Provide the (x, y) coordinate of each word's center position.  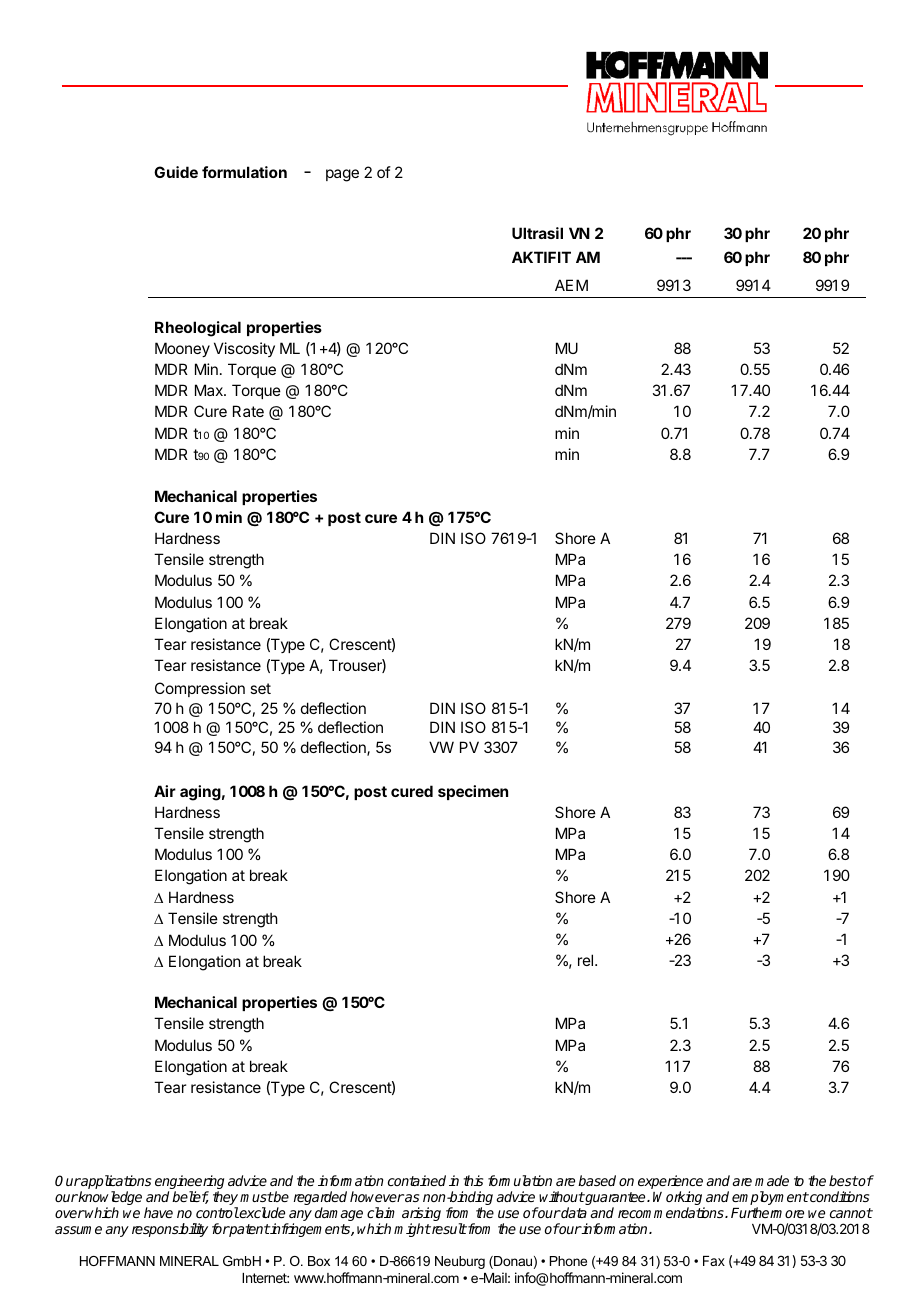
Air (165, 791)
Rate (248, 411)
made (772, 1180)
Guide (176, 172)
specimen (473, 792)
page (342, 175)
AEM (571, 285)
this (473, 1180)
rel (587, 960)
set (260, 688)
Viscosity (244, 349)
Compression (200, 689)
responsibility (170, 1230)
